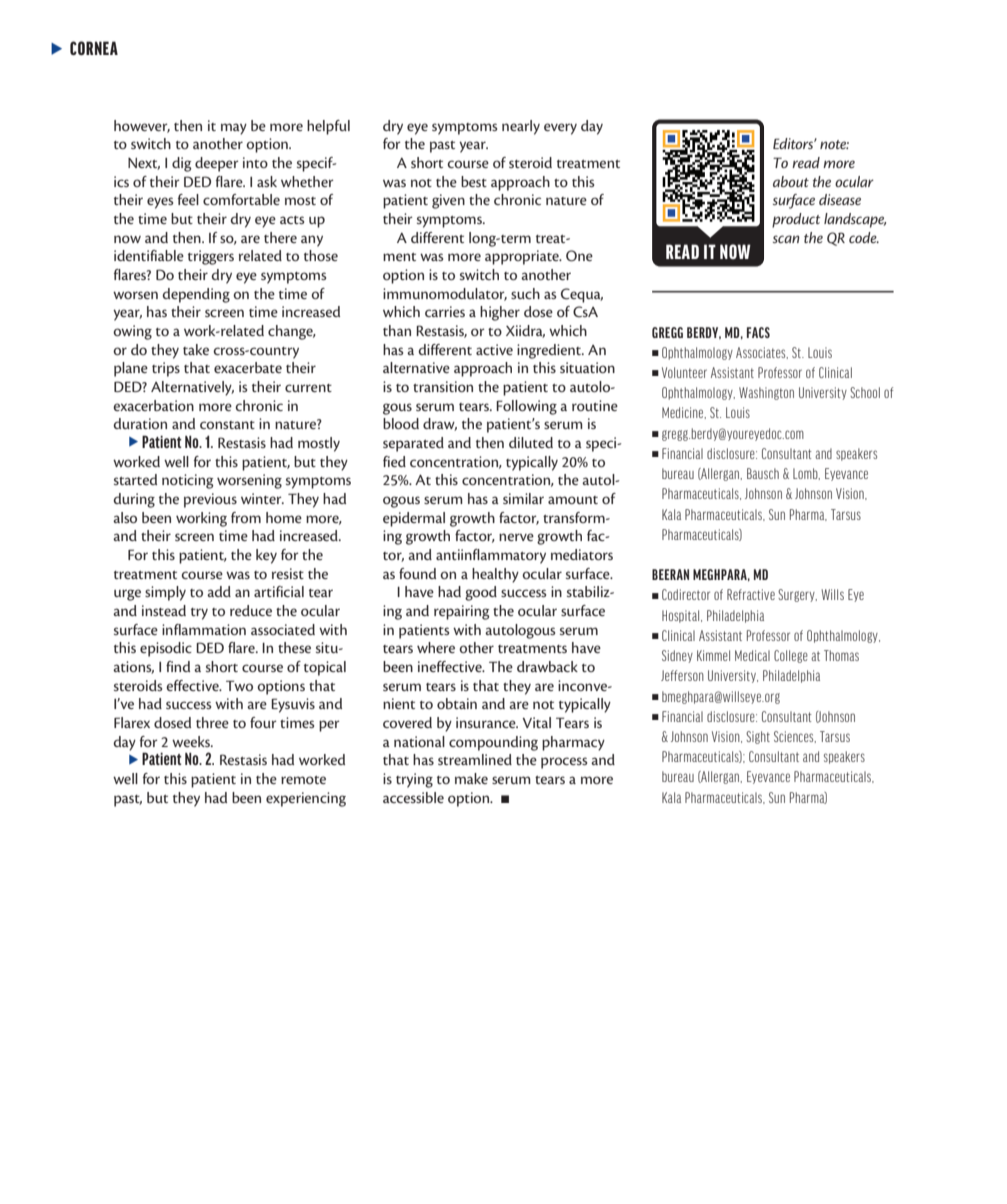 The width and height of the screenshot is (1007, 1204). I want to click on CORNEA, so click(94, 48).
